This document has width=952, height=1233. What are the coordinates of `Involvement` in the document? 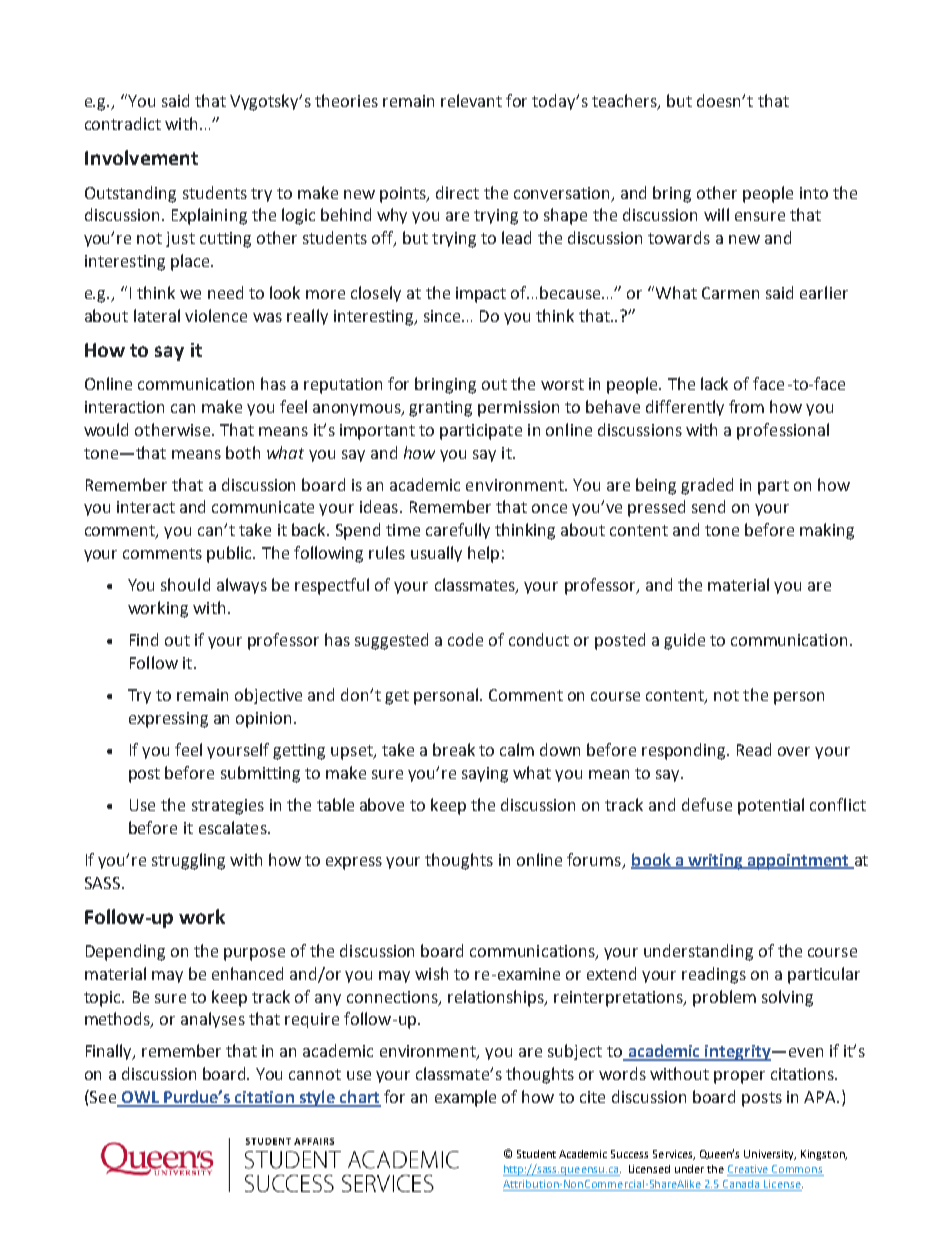 It's located at (141, 157).
